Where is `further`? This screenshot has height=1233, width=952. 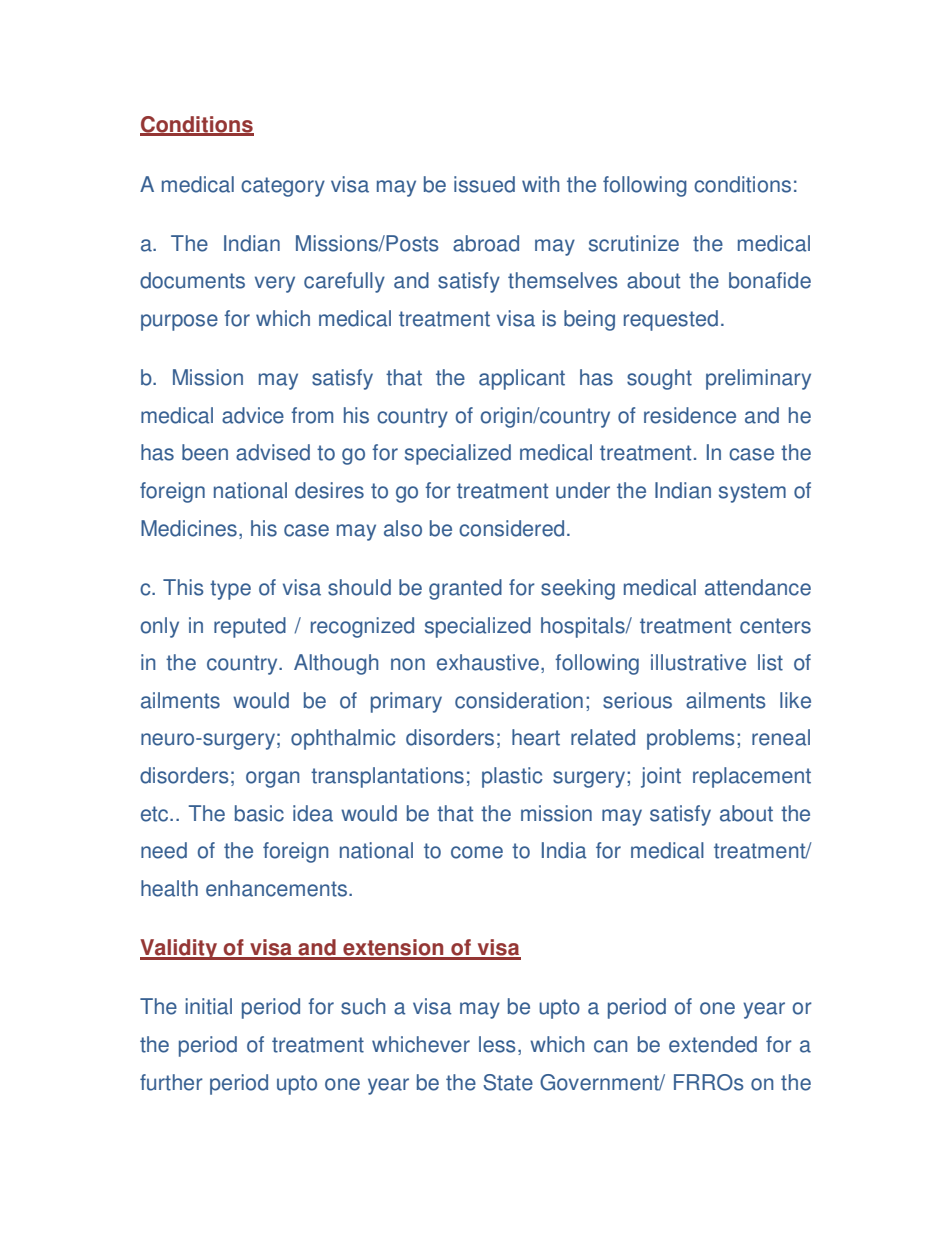 further is located at coordinates (171, 1082).
